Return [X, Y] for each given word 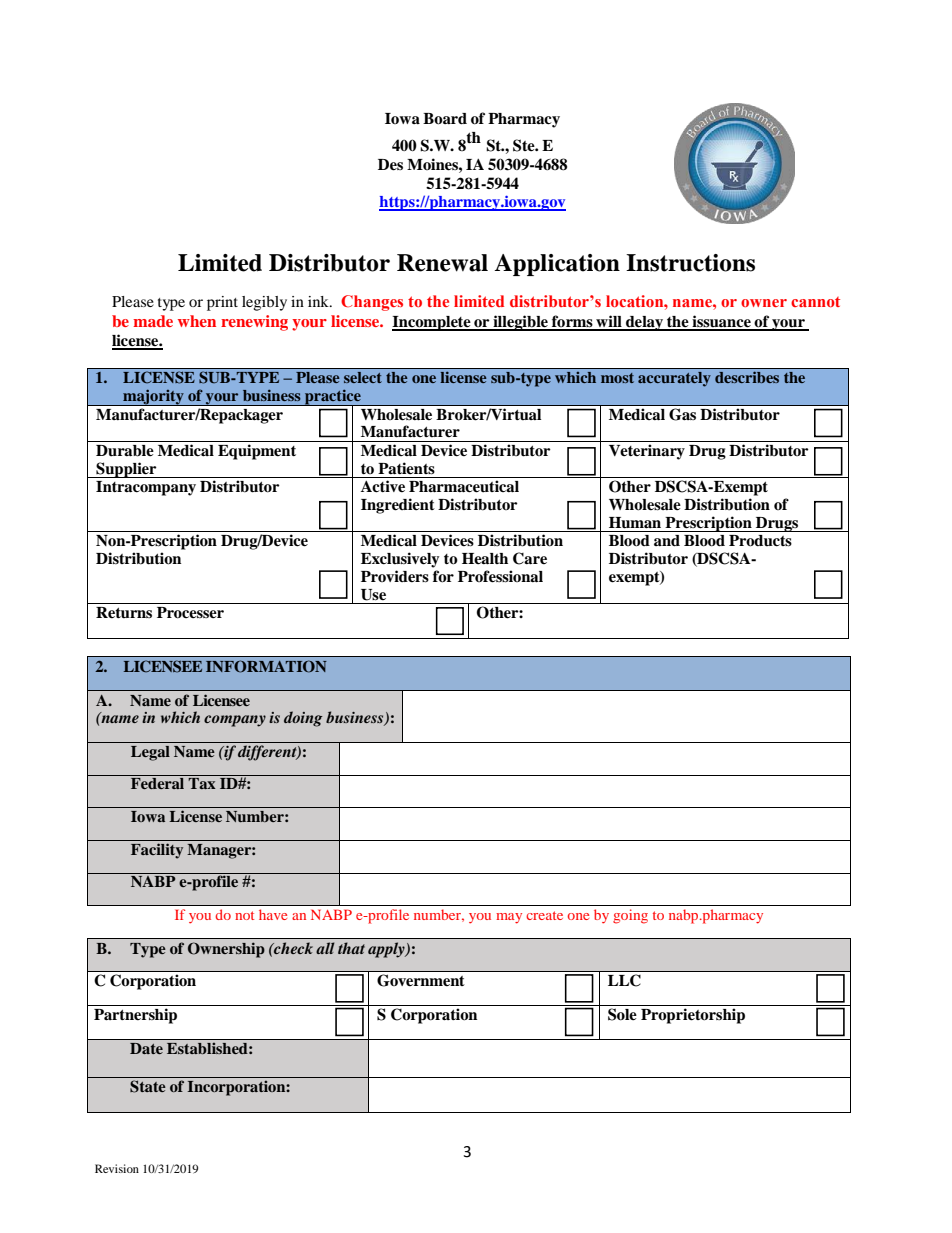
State [148, 1086]
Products [760, 541]
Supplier [126, 470]
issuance [721, 322]
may [509, 918]
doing [303, 719]
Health [485, 559]
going [630, 916]
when [197, 321]
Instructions [690, 263]
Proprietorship [693, 1016]
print [222, 303]
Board [445, 119]
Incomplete [432, 323]
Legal [150, 753]
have [273, 914]
